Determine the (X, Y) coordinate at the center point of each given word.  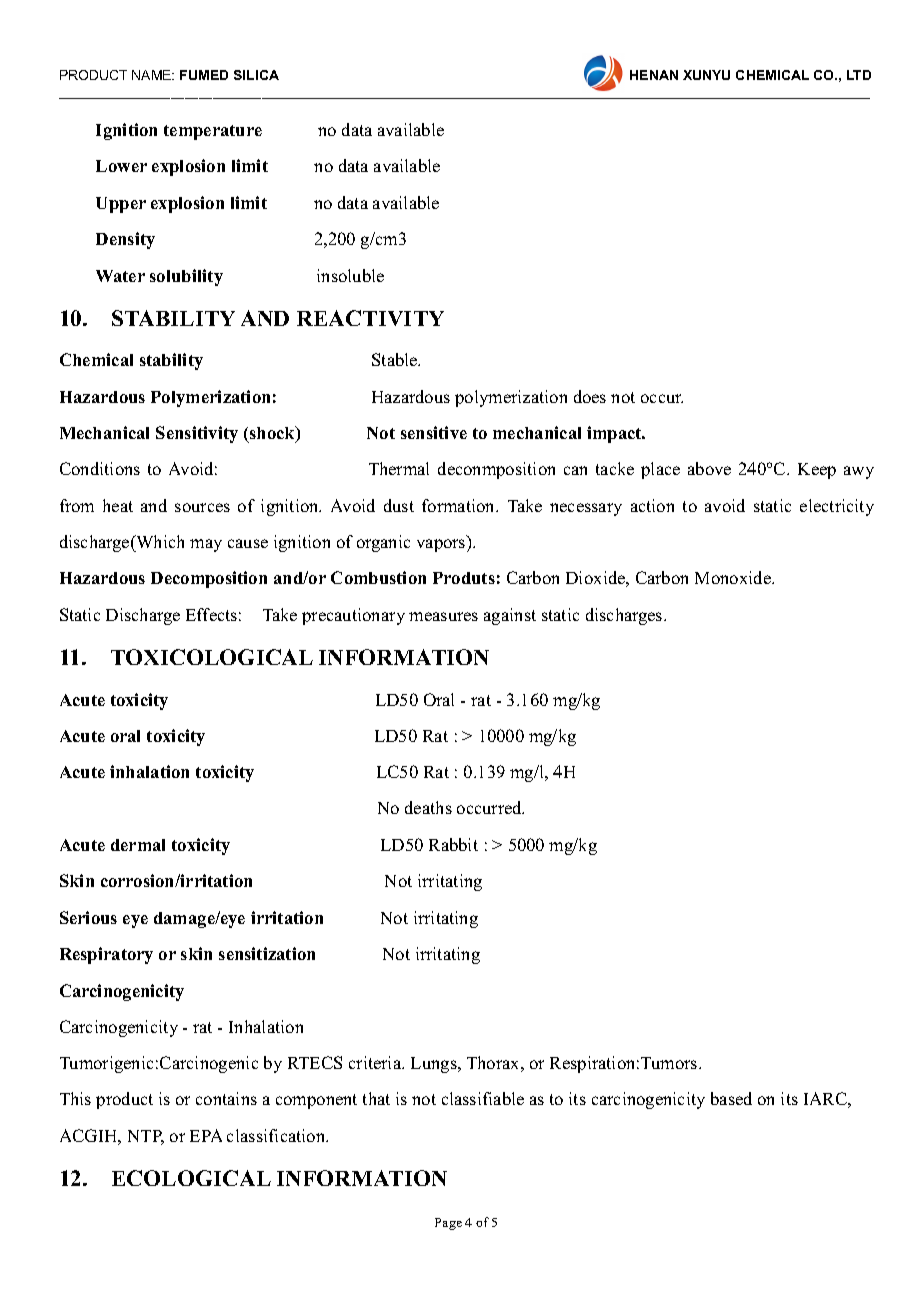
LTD (859, 75)
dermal (138, 845)
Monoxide (734, 577)
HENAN (654, 75)
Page (448, 1224)
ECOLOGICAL (191, 1178)
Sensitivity (197, 434)
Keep (817, 471)
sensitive (434, 432)
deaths (428, 807)
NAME (153, 75)
